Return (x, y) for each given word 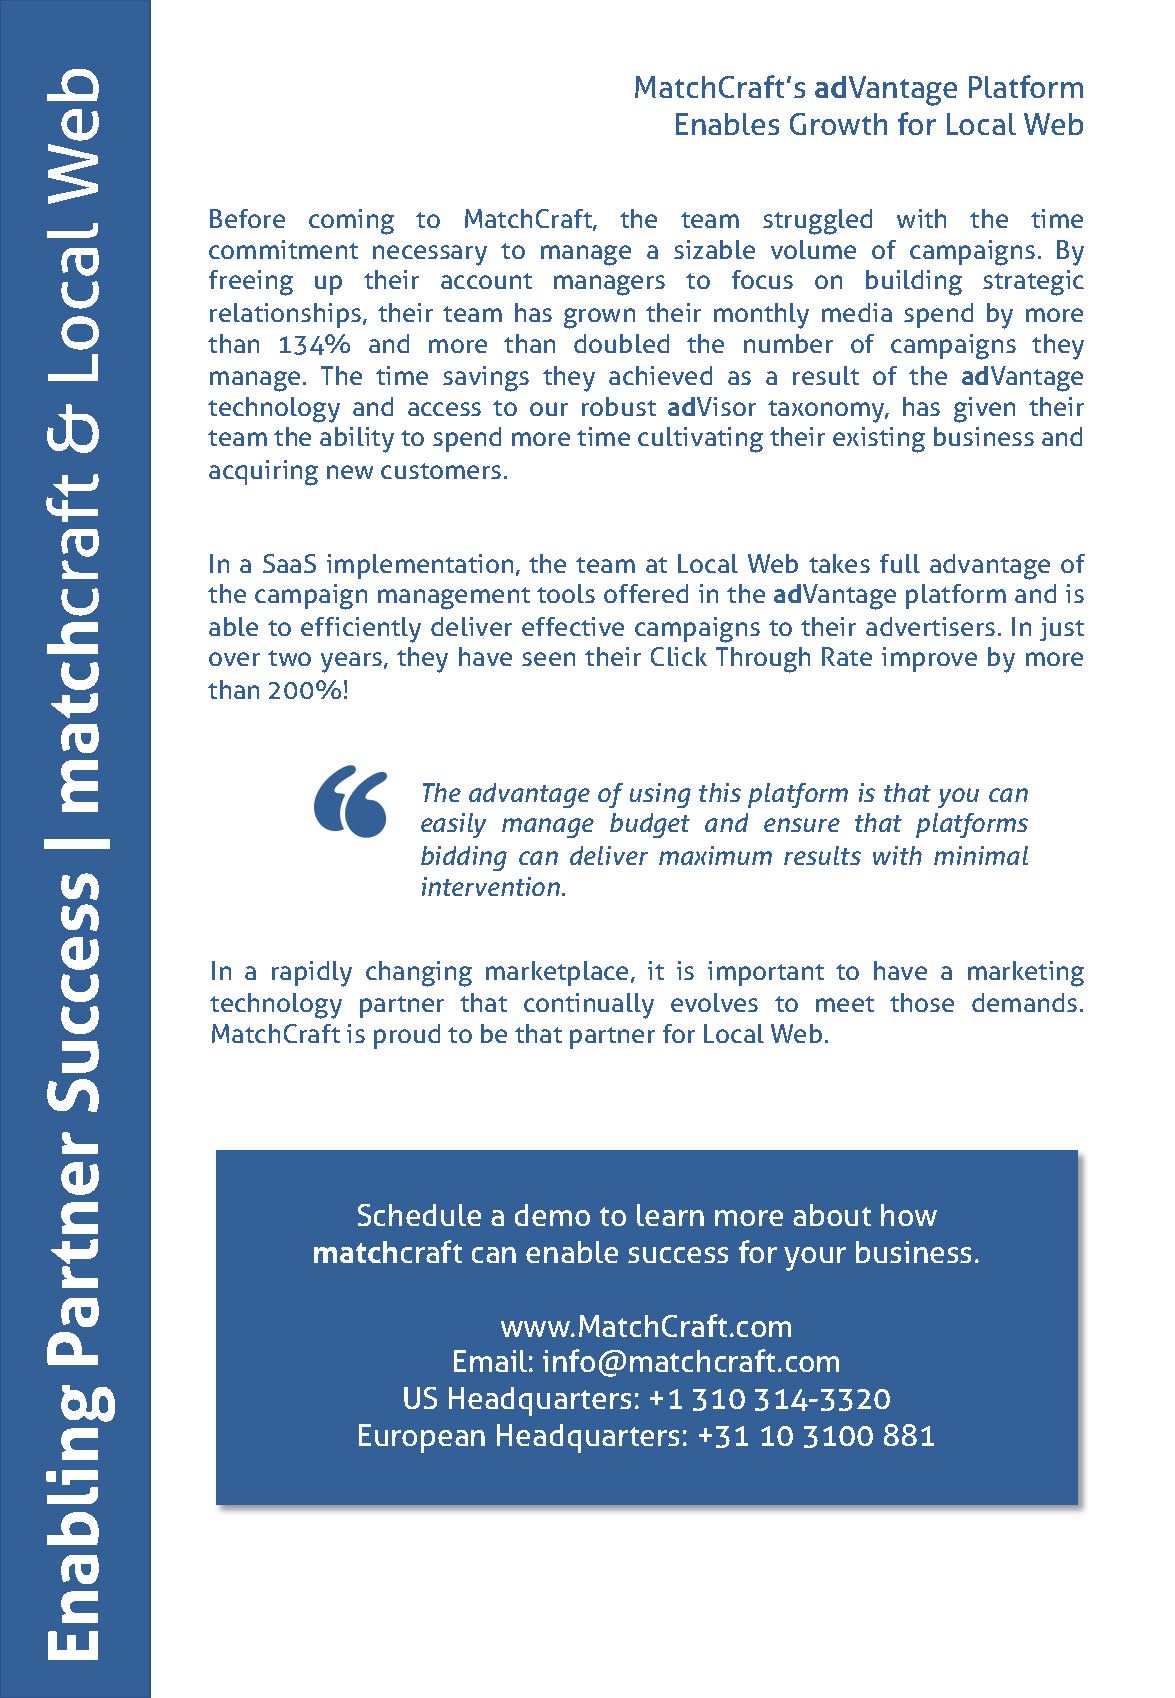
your (815, 1259)
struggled (817, 222)
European (422, 1438)
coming (351, 222)
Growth (838, 124)
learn (670, 1215)
